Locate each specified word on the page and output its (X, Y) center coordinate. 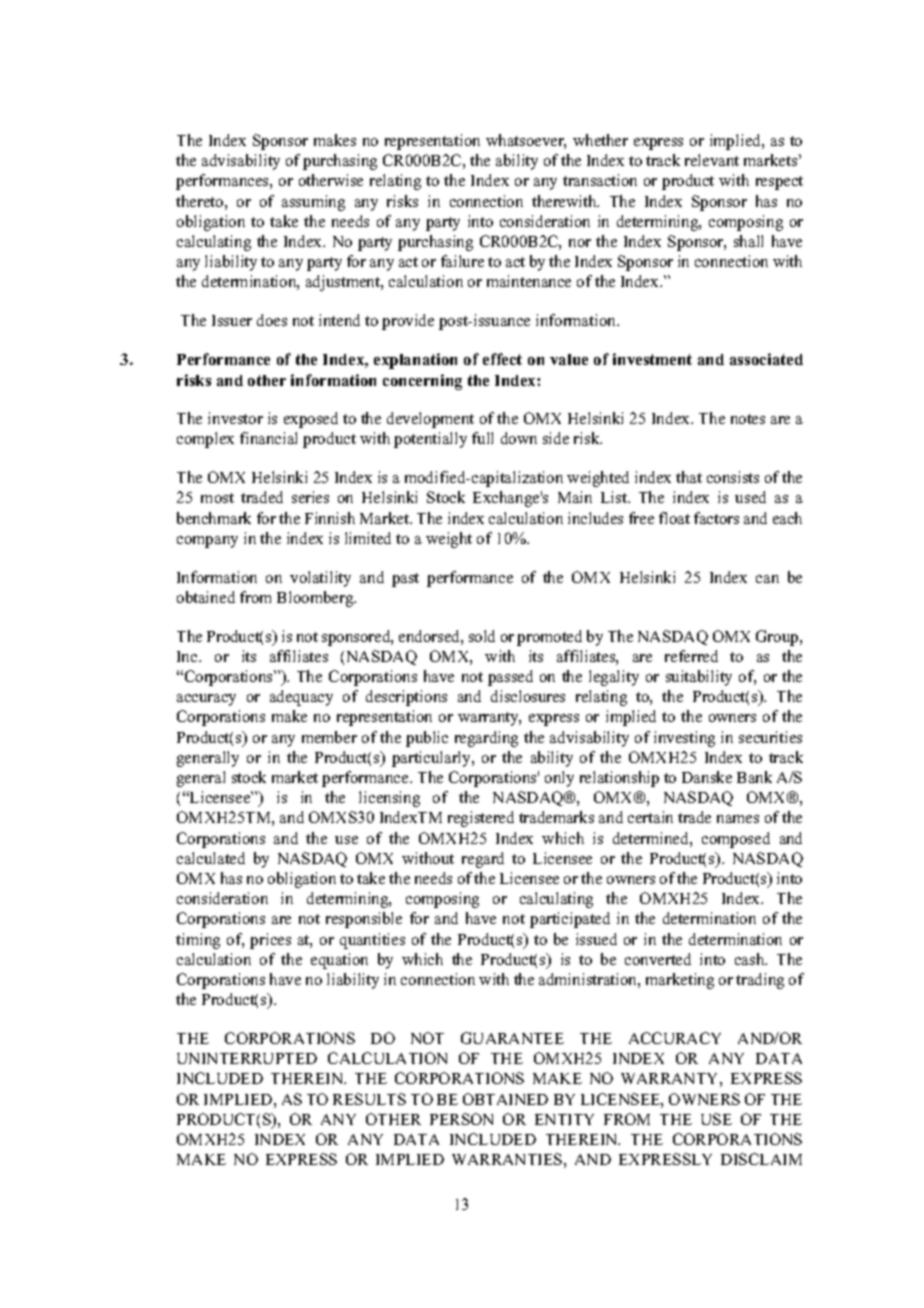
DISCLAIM (761, 1159)
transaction (600, 180)
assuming (313, 203)
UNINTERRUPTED (247, 1058)
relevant (712, 160)
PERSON (461, 1119)
